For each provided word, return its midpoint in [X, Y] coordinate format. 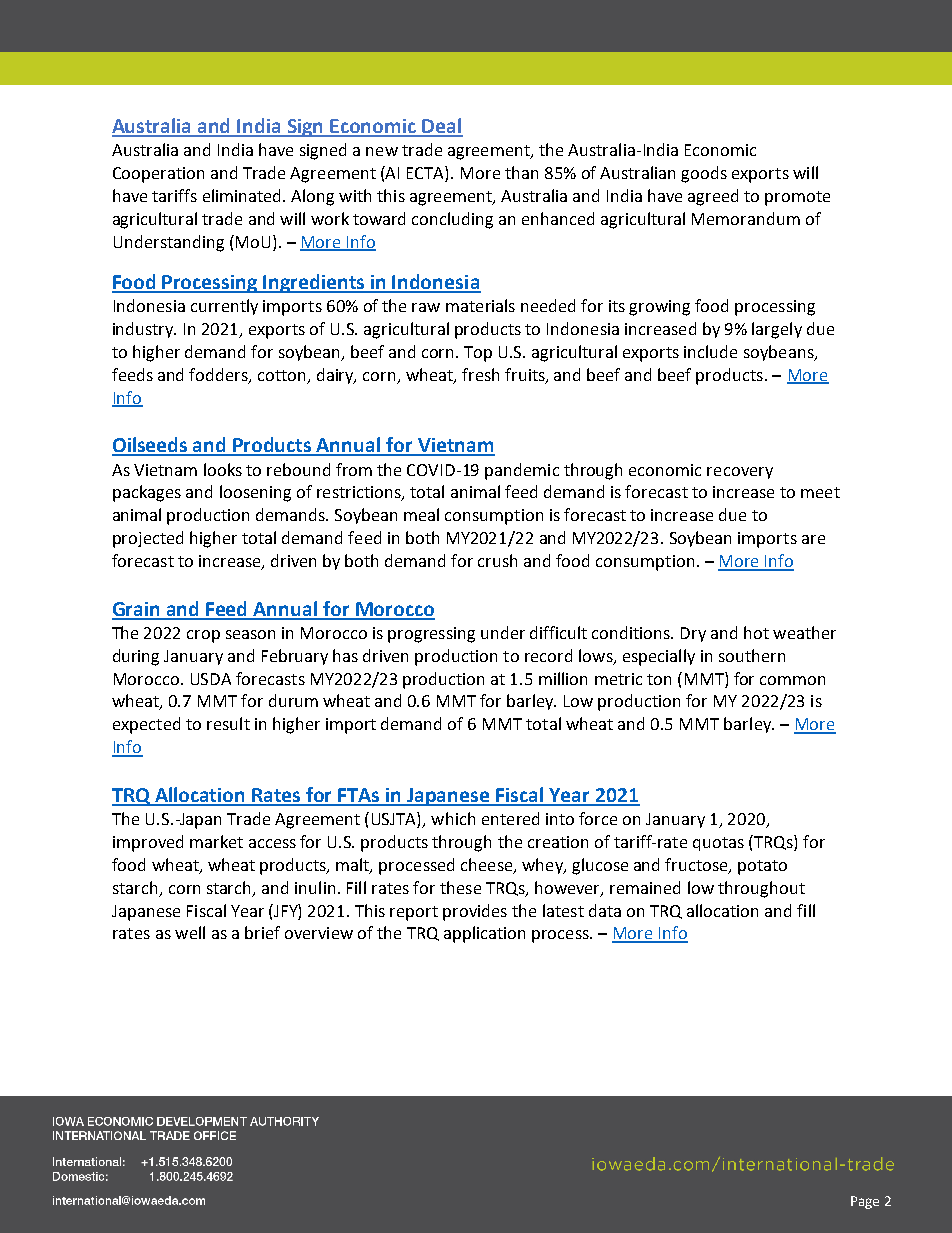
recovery [740, 473]
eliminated [243, 195]
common [792, 680]
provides [475, 912]
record [548, 655]
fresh [480, 374]
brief [262, 932]
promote [797, 198]
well [190, 932]
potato [762, 867]
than [521, 172]
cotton [281, 375]
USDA [211, 679]
